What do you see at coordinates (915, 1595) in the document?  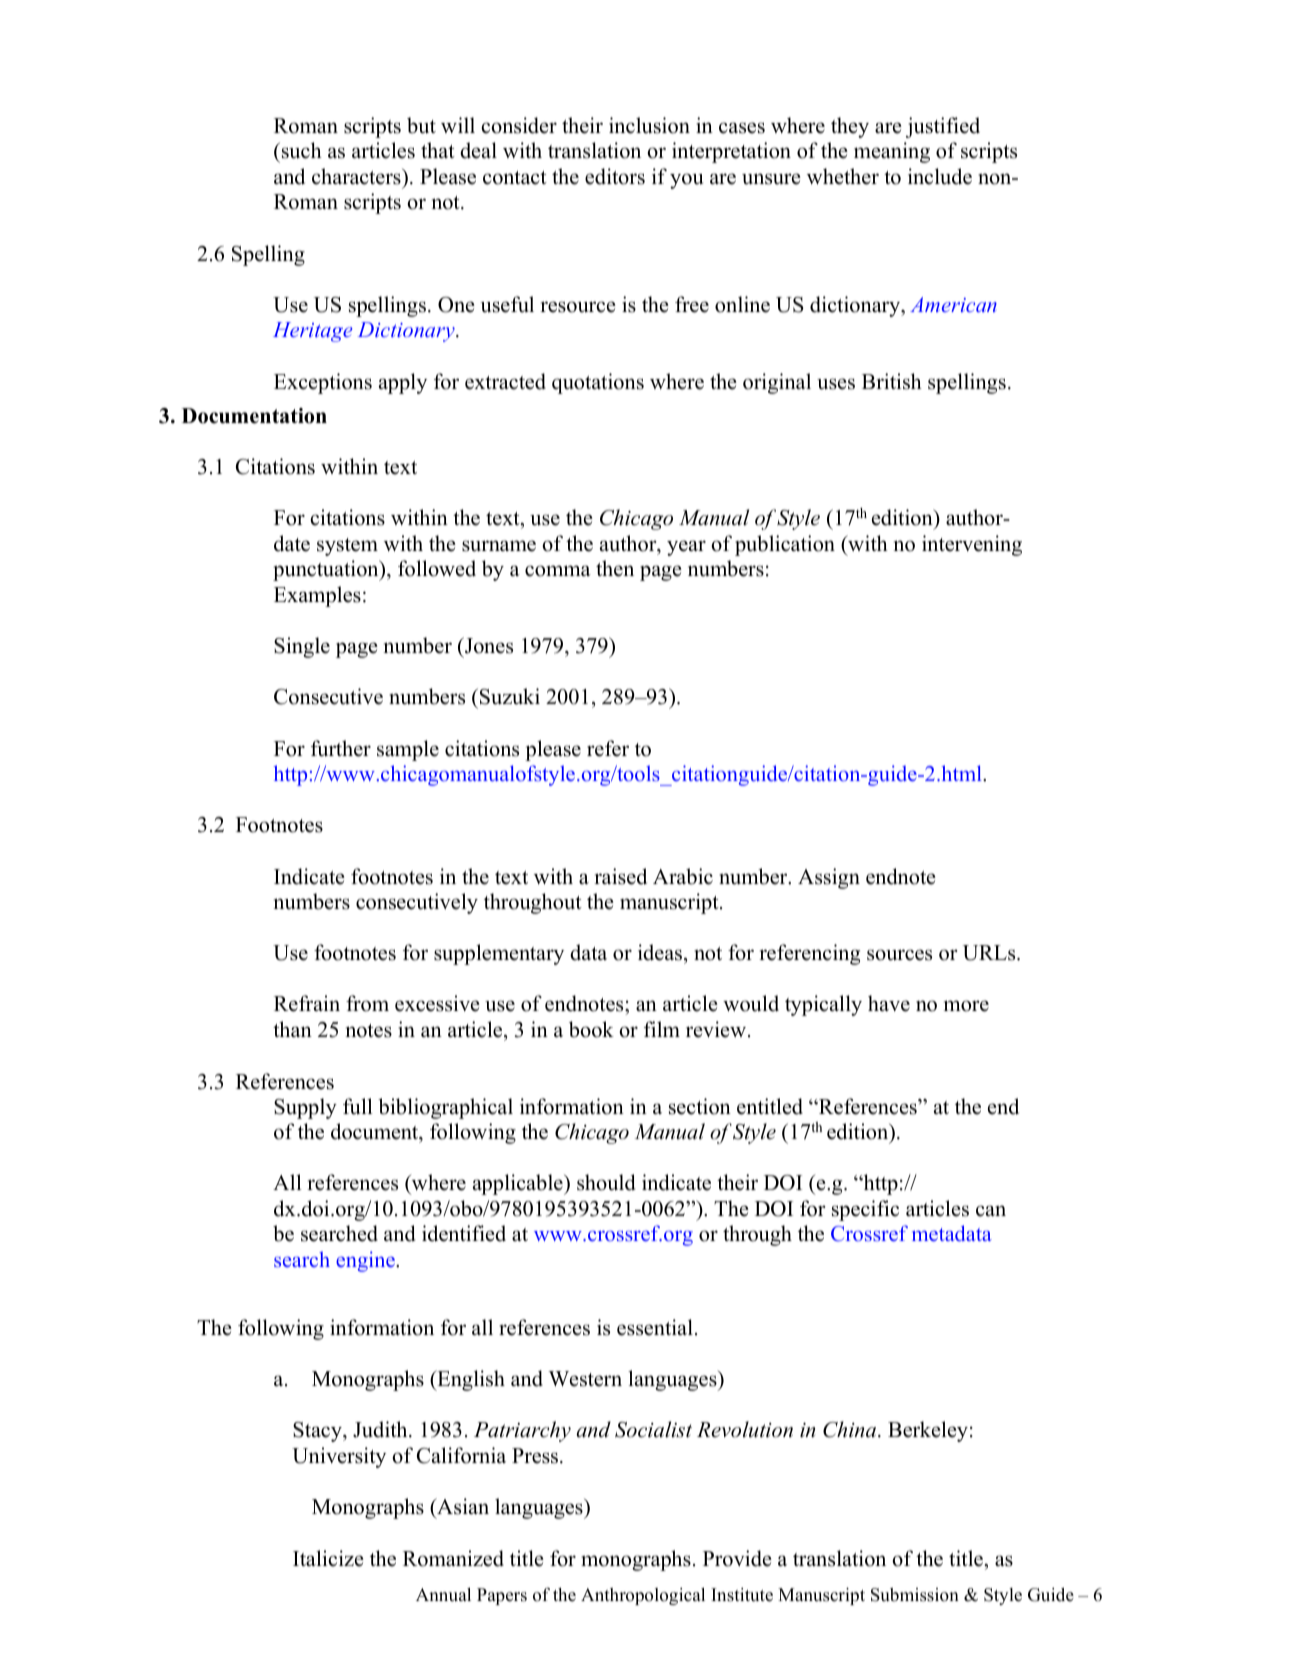 I see `Submission` at bounding box center [915, 1595].
